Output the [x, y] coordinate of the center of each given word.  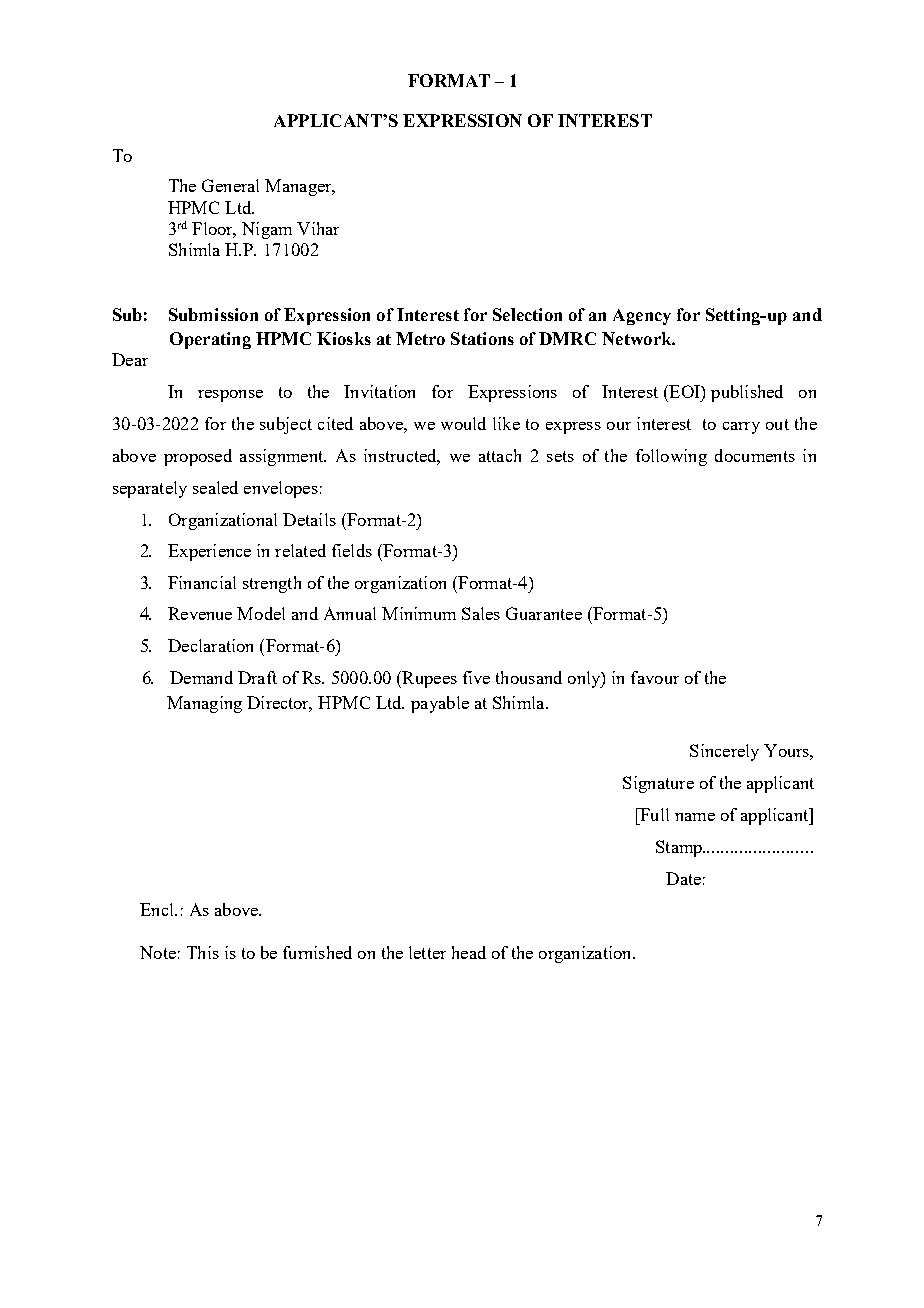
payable [440, 704]
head [469, 952]
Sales [481, 613]
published [747, 393]
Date [683, 878]
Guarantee [544, 613]
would [463, 423]
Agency [642, 317]
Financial [202, 582]
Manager [299, 187]
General [230, 185]
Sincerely [724, 752]
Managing [204, 704]
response [230, 396]
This [203, 952]
